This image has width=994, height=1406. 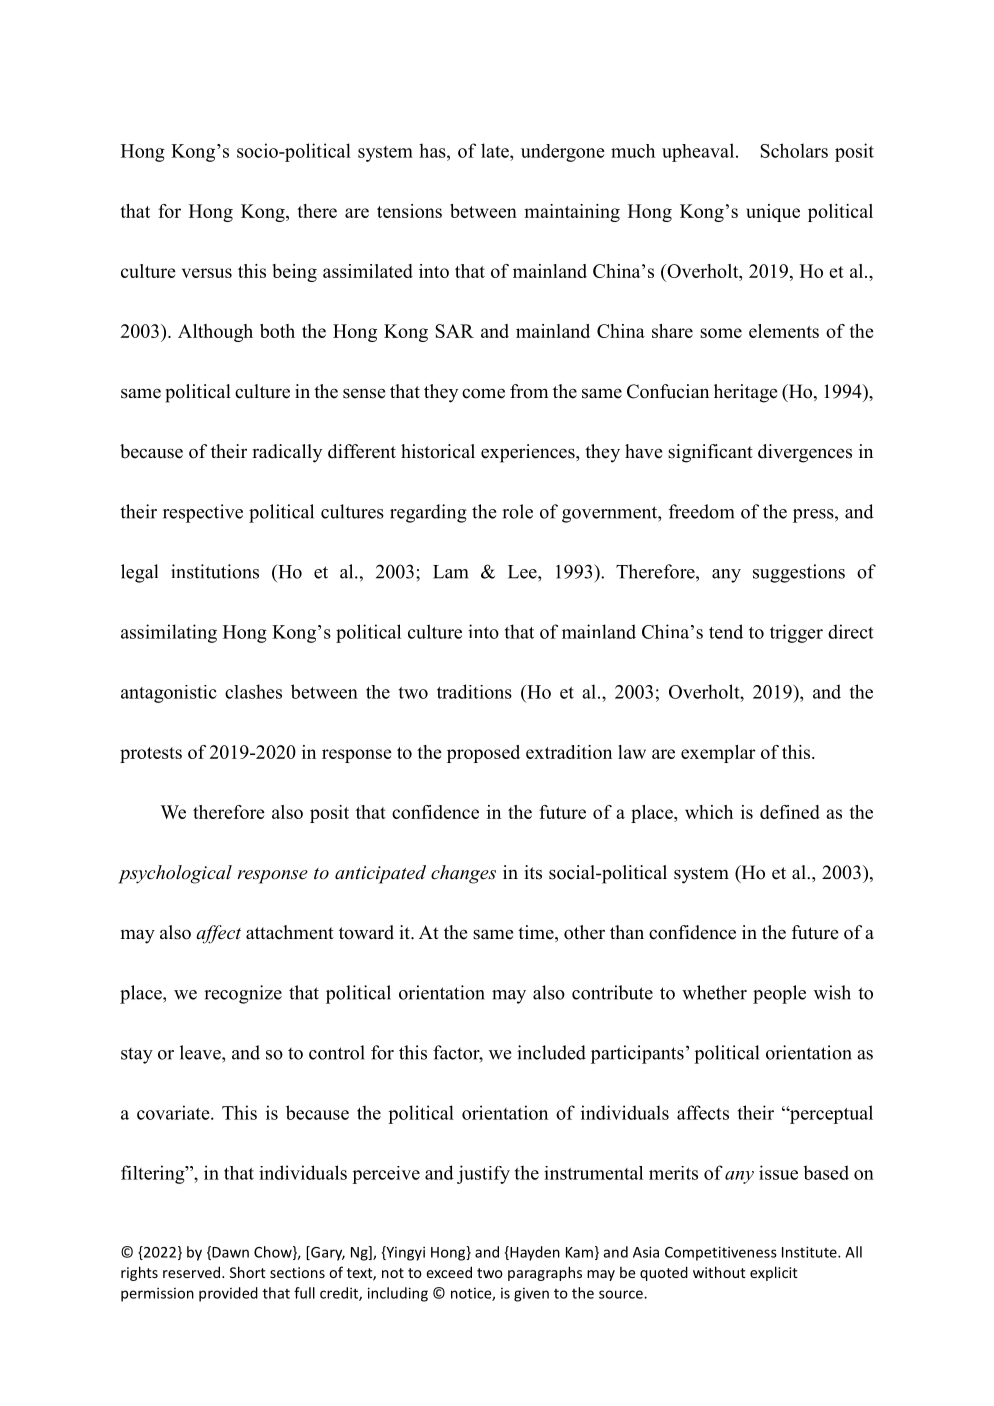 I want to click on Lee, so click(x=523, y=572).
